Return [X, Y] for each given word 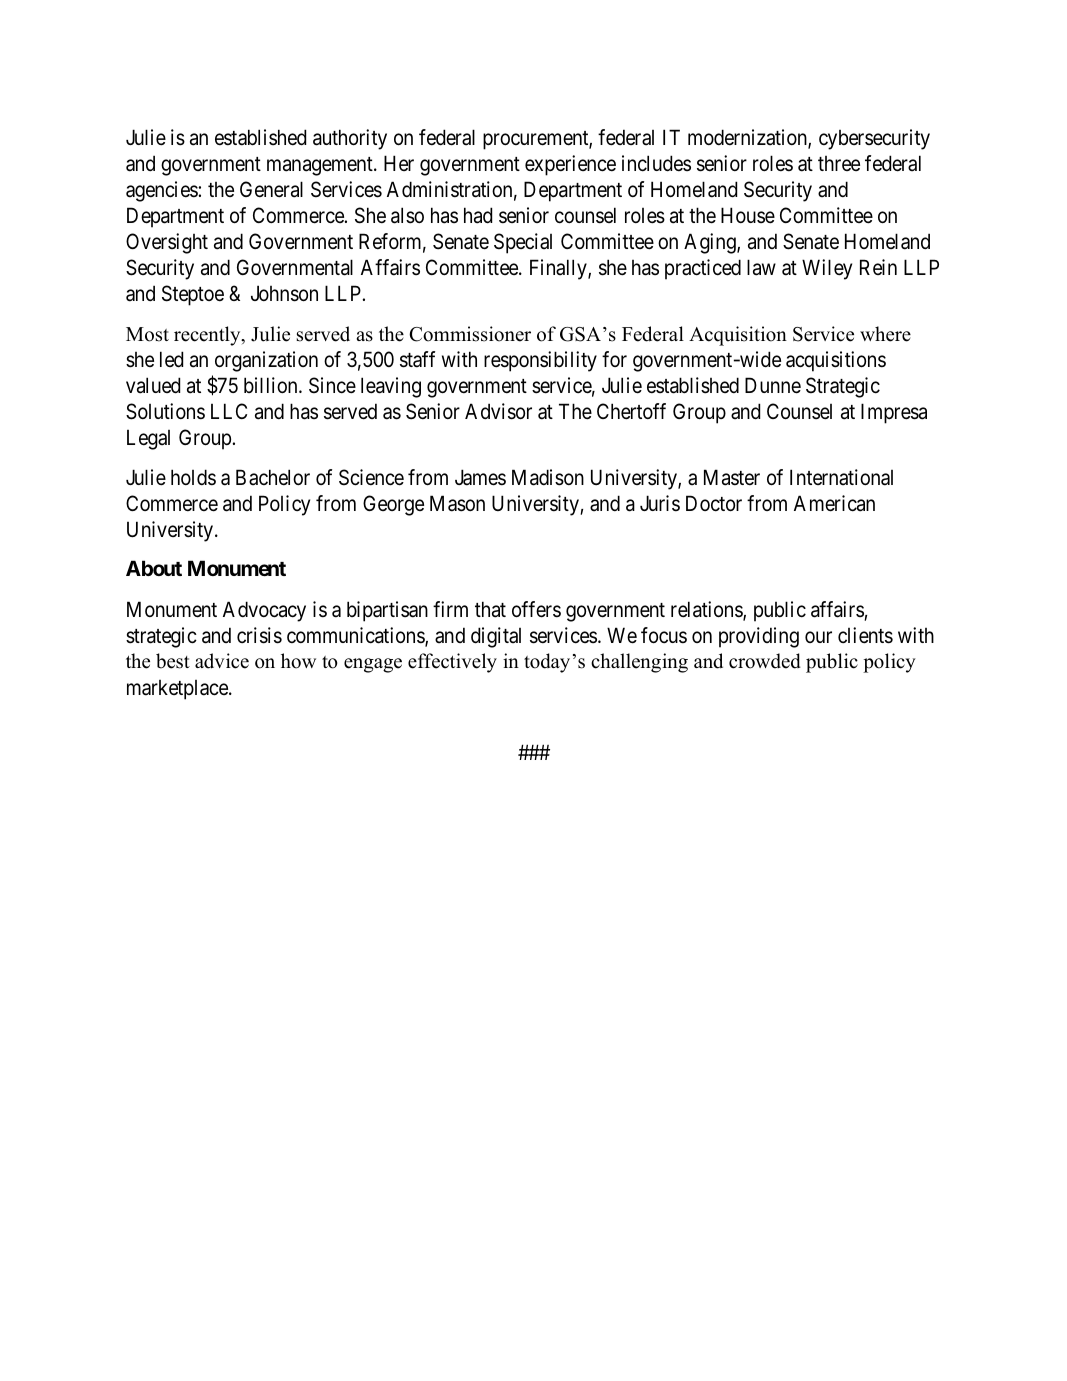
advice [222, 661]
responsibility [540, 361]
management [321, 166]
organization [266, 361]
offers [536, 609]
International [841, 477]
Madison [548, 477]
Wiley [827, 269]
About [154, 568]
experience [570, 165]
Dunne [773, 385]
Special [523, 243]
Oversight [167, 243]
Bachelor [273, 477]
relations [707, 610]
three [839, 163]
